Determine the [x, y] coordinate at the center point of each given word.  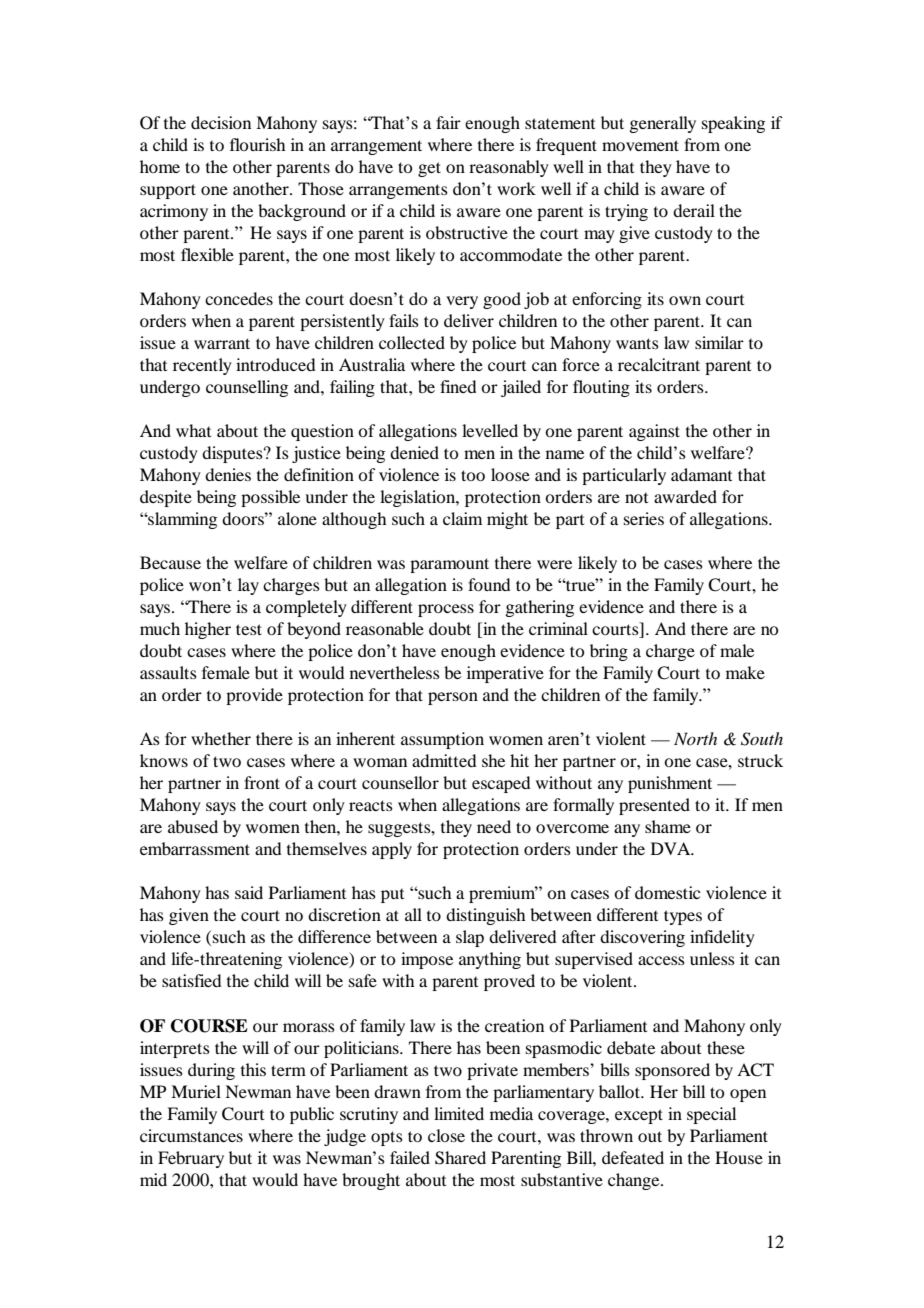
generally [662, 124]
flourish [257, 144]
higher [208, 630]
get [429, 169]
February [191, 1159]
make [745, 672]
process [446, 610]
